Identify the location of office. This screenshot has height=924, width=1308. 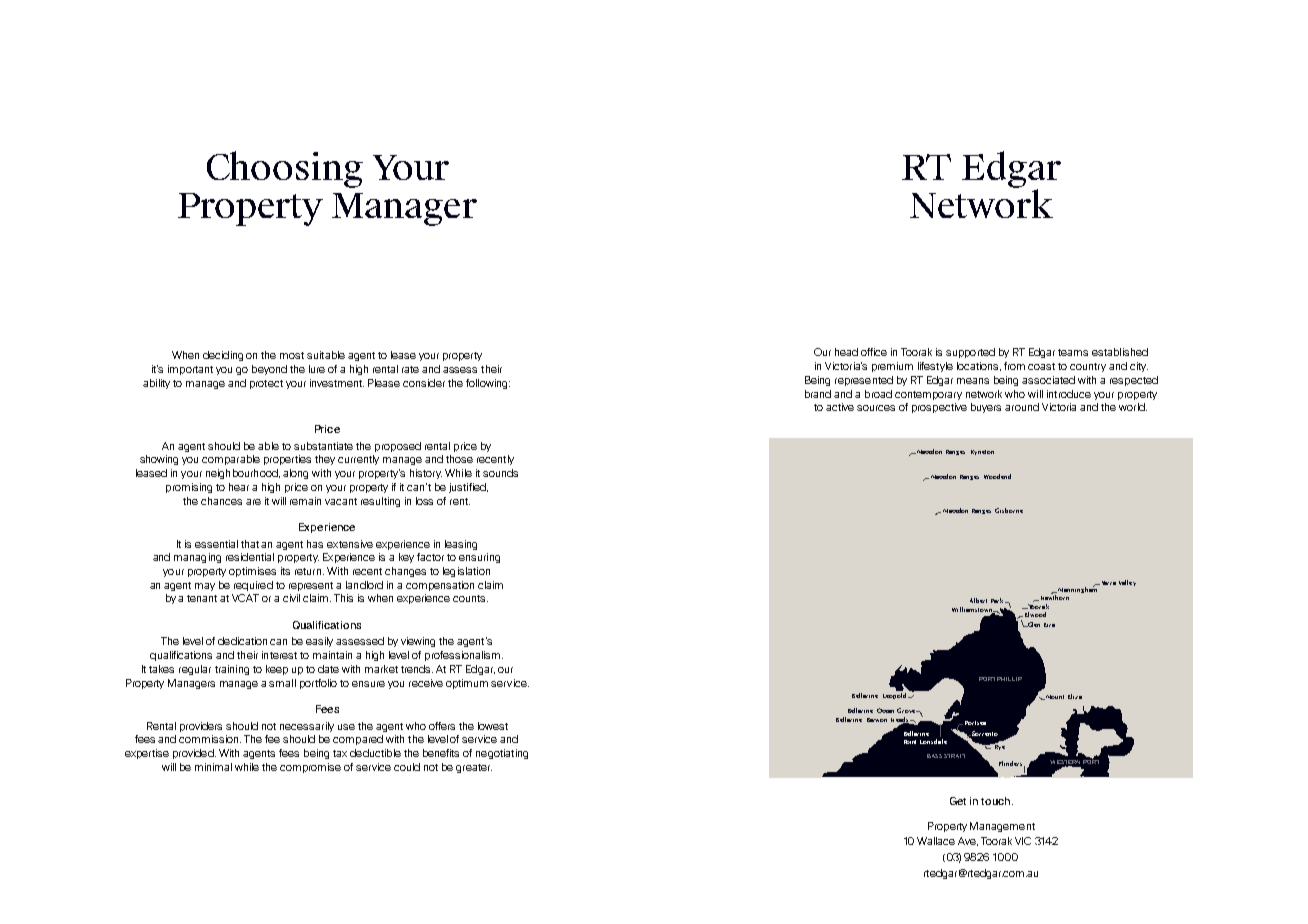
(874, 352).
